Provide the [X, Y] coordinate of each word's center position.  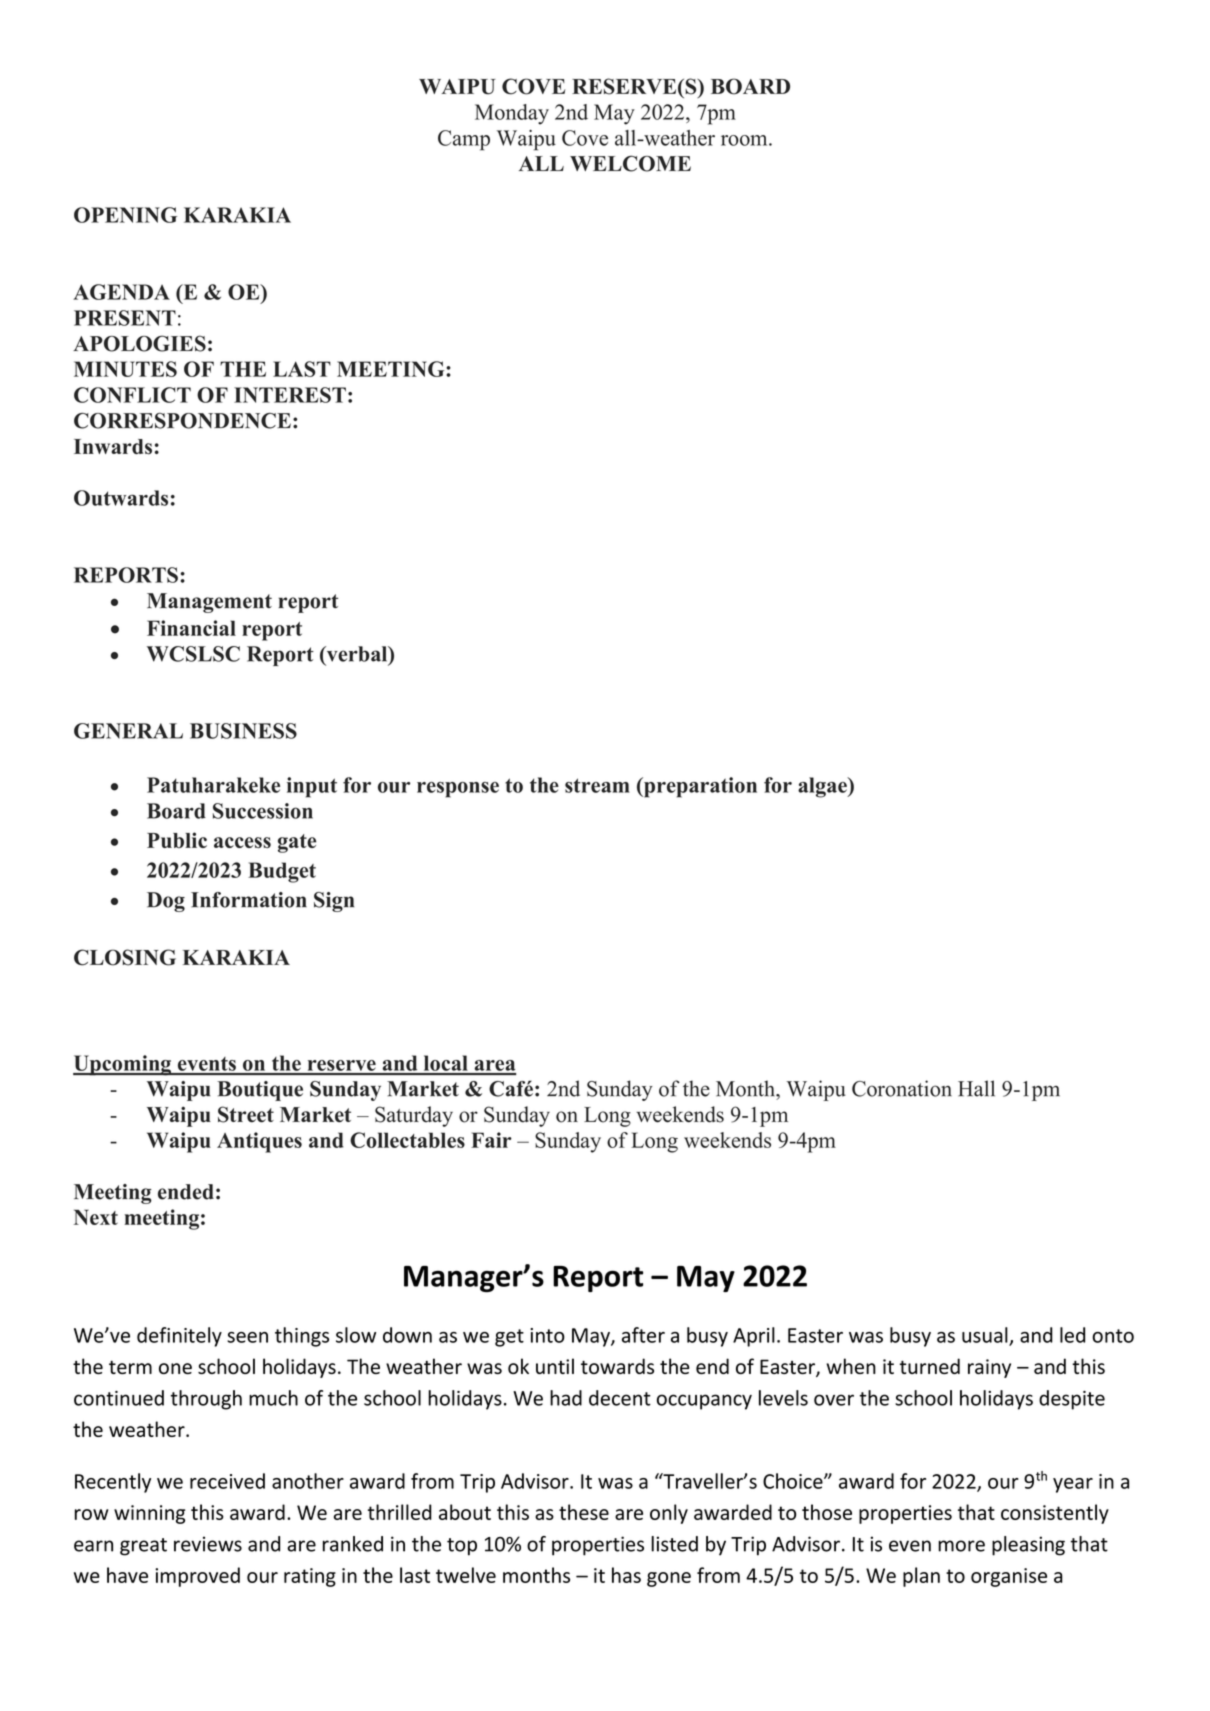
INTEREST [290, 395]
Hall [976, 1088]
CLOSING [125, 957]
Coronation [902, 1088]
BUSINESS [243, 731]
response [458, 790]
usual [986, 1336]
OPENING [125, 215]
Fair [491, 1140]
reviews [208, 1544]
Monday [512, 114]
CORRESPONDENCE [182, 421]
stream [597, 785]
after [643, 1335]
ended [186, 1192]
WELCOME [630, 163]
